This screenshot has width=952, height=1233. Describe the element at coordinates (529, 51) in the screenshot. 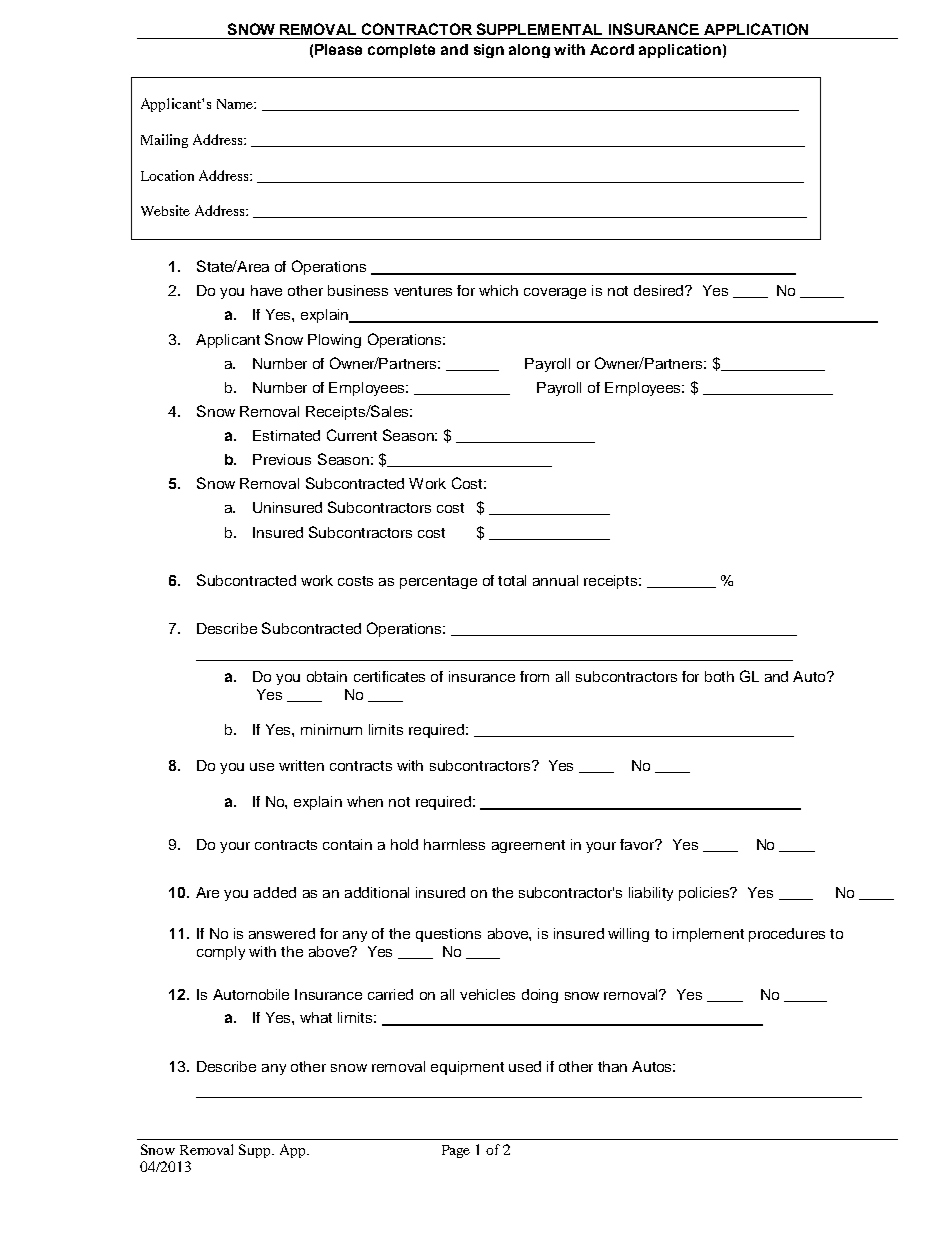

I see `along` at that location.
